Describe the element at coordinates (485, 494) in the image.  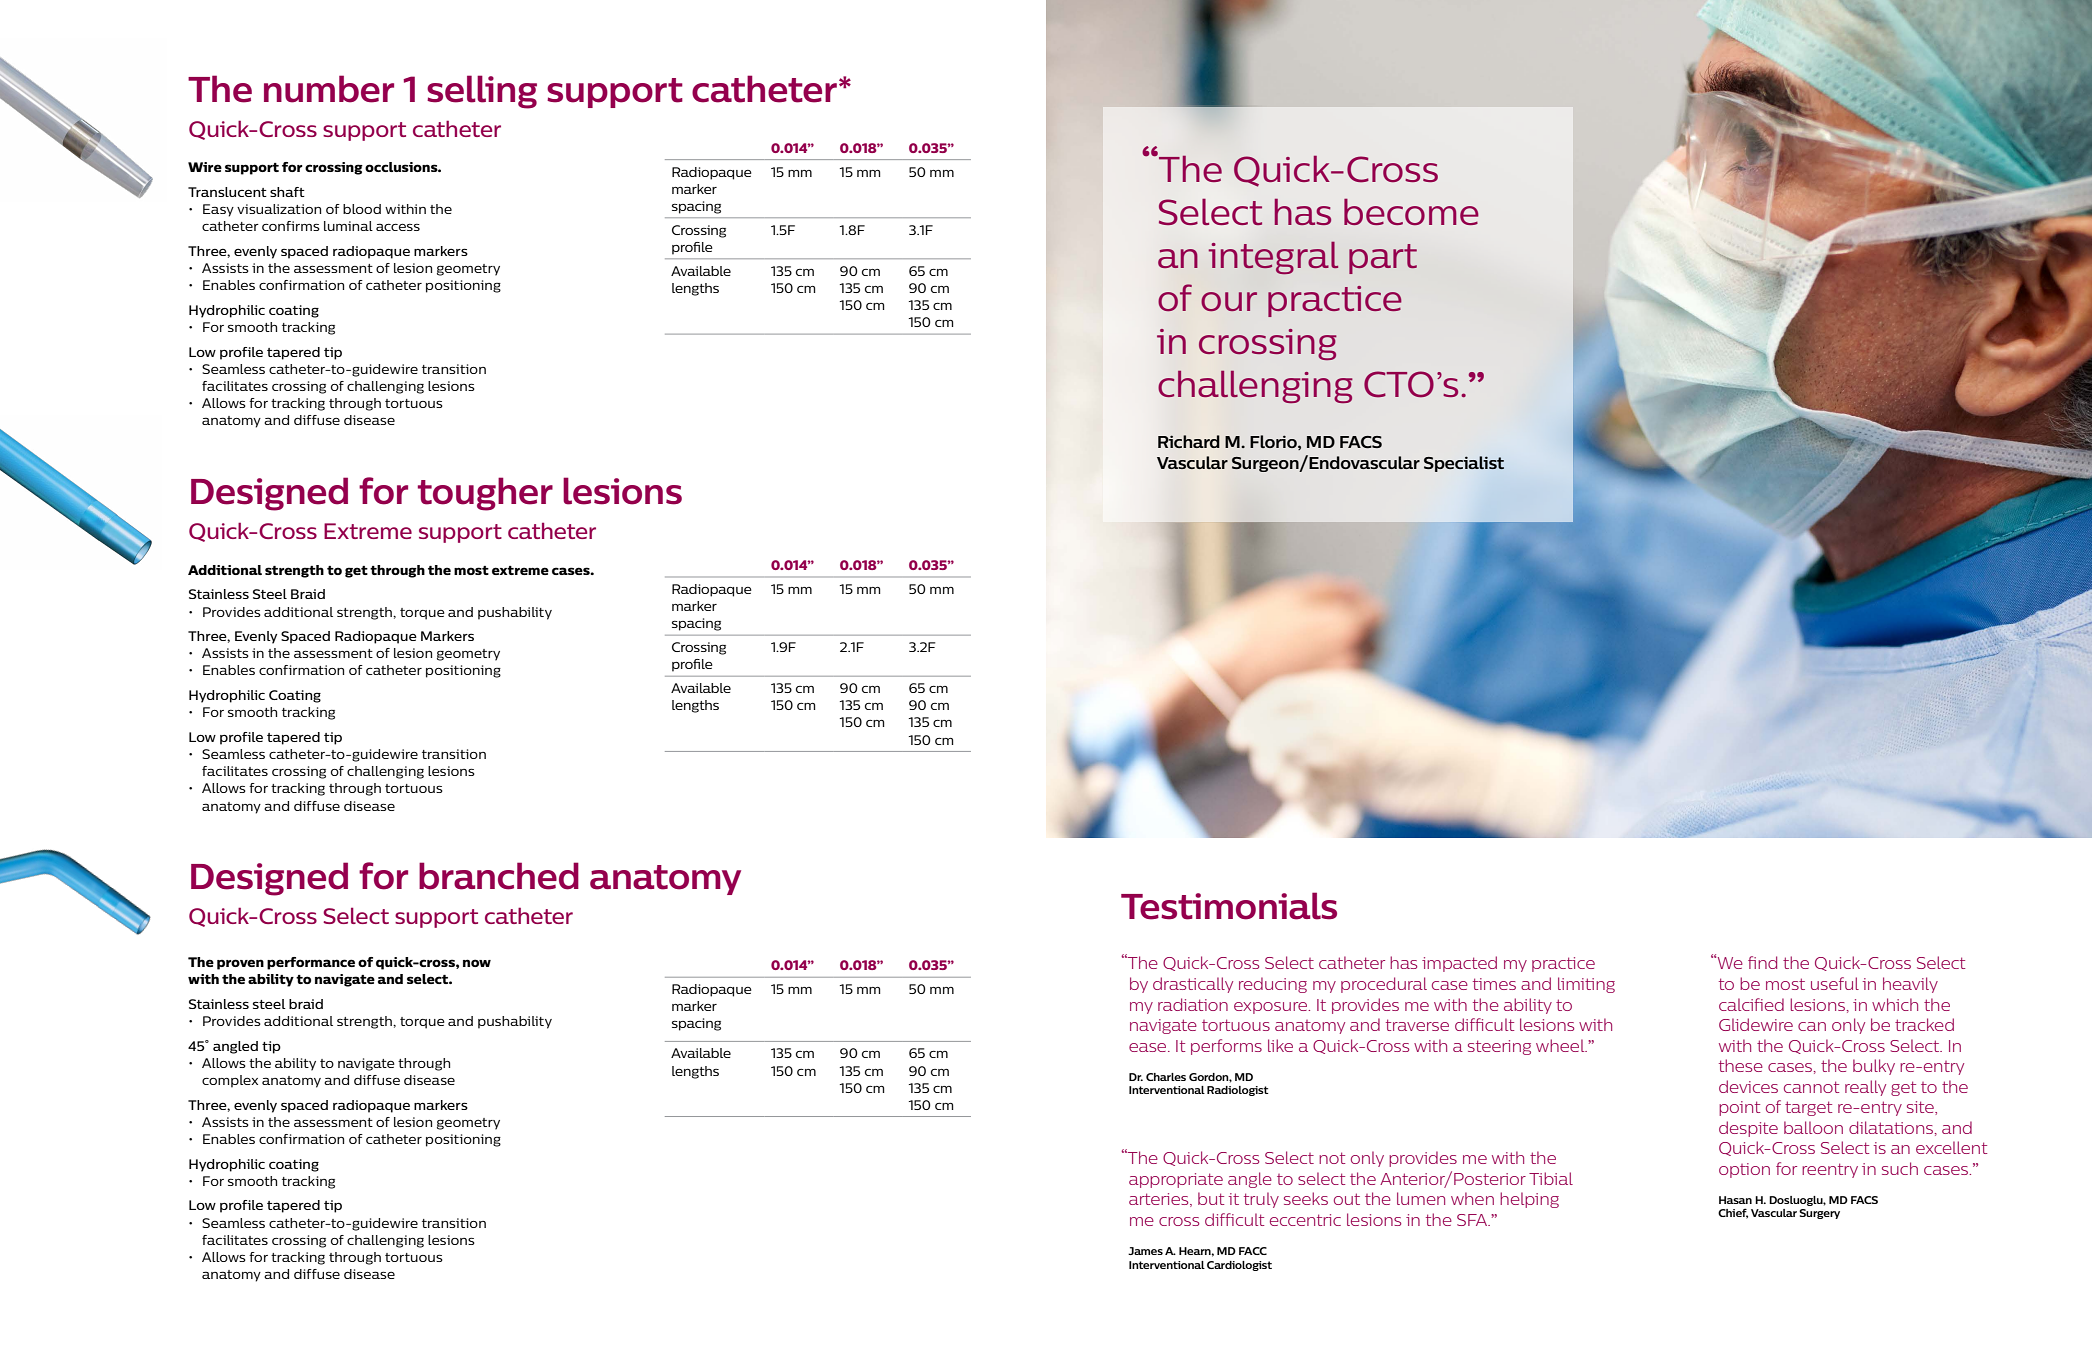
I see `tougher` at that location.
